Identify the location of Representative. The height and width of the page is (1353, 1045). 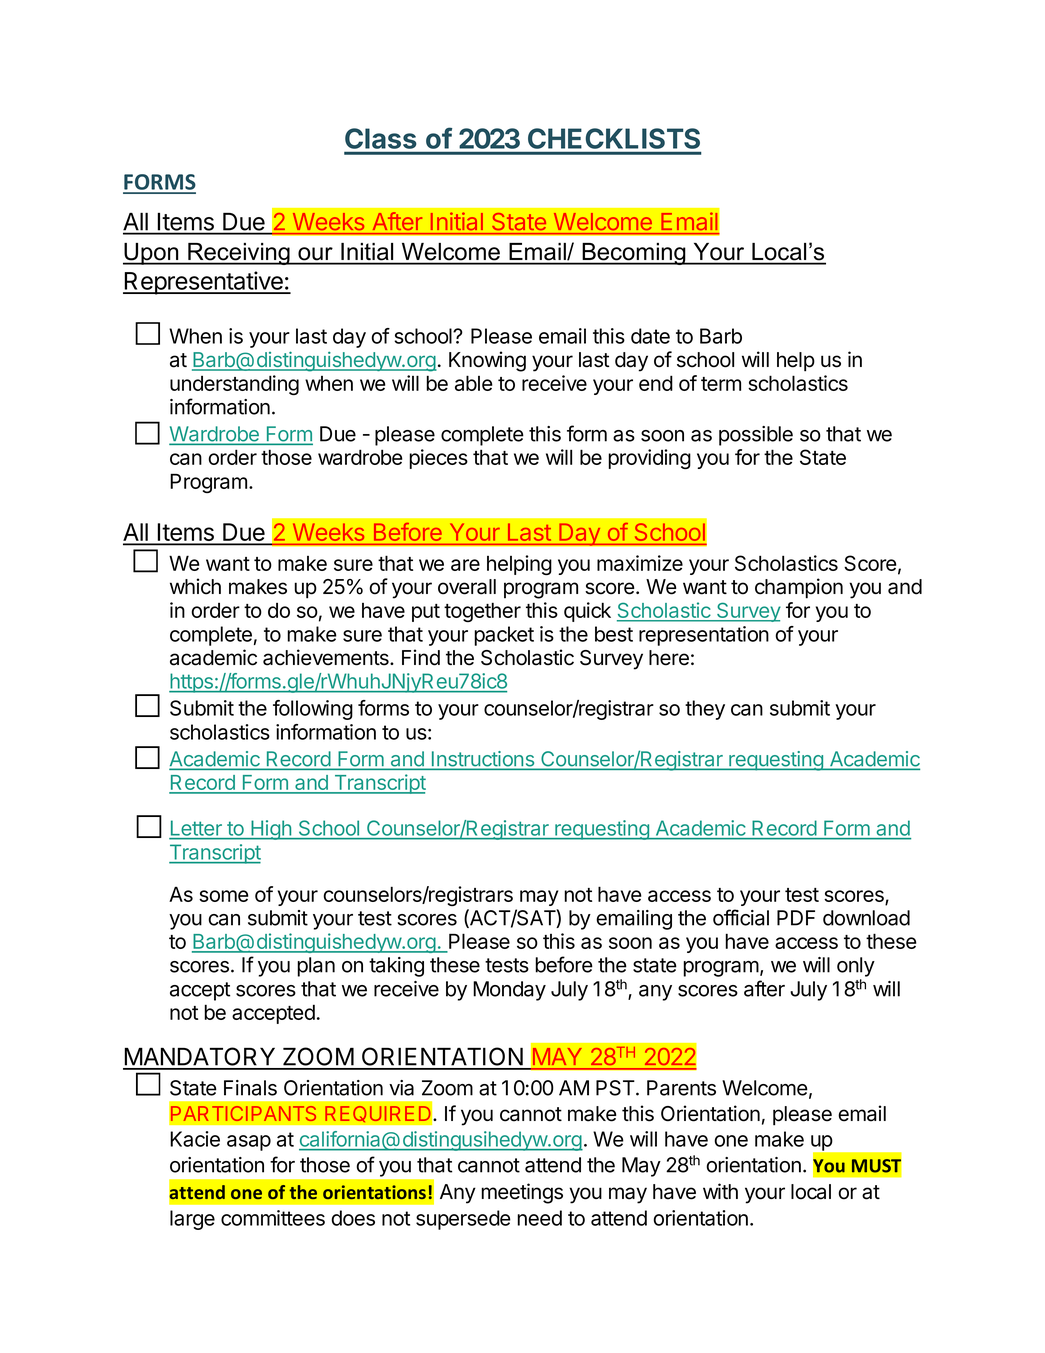
(204, 283).
